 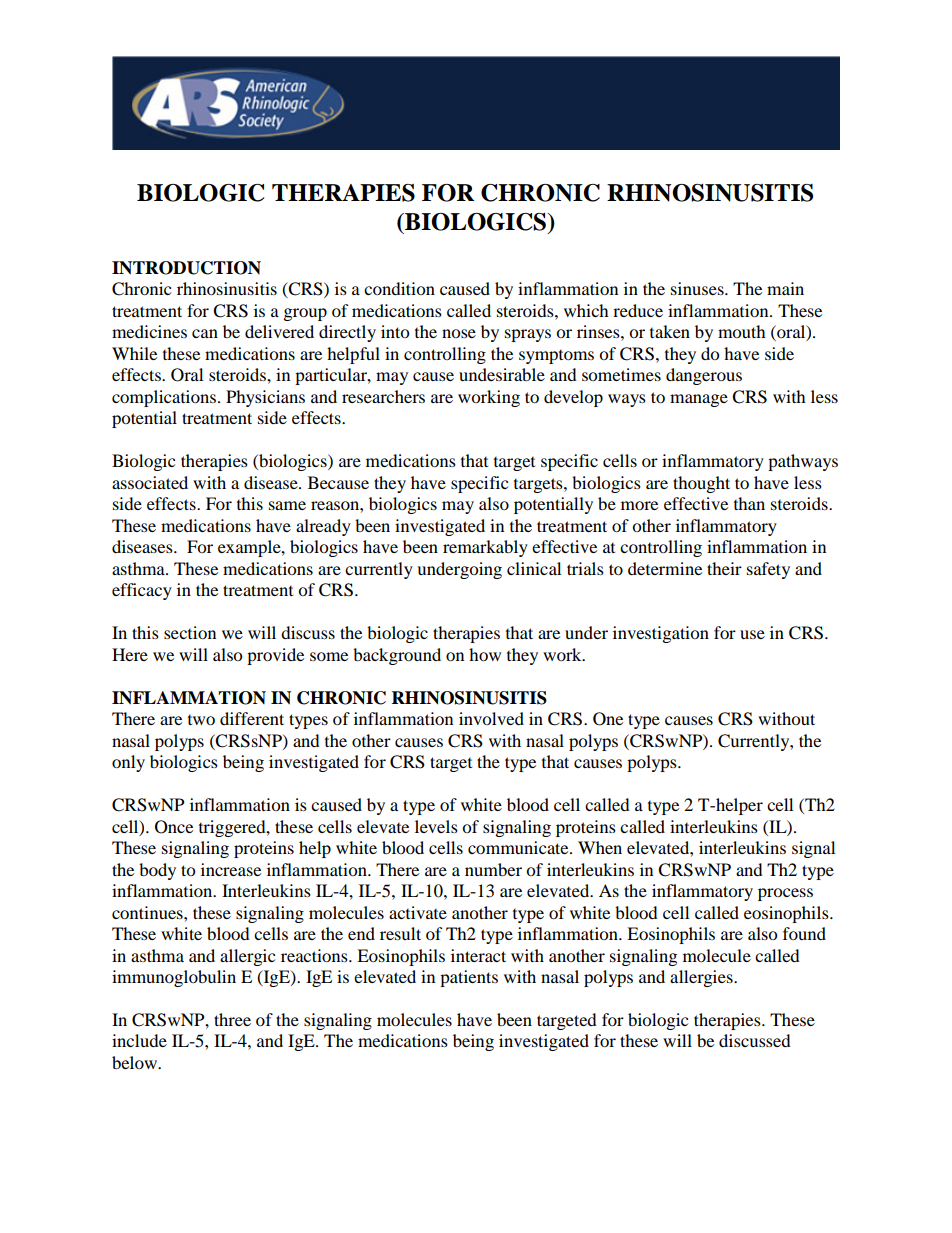 What do you see at coordinates (661, 634) in the page?
I see `investigation` at bounding box center [661, 634].
